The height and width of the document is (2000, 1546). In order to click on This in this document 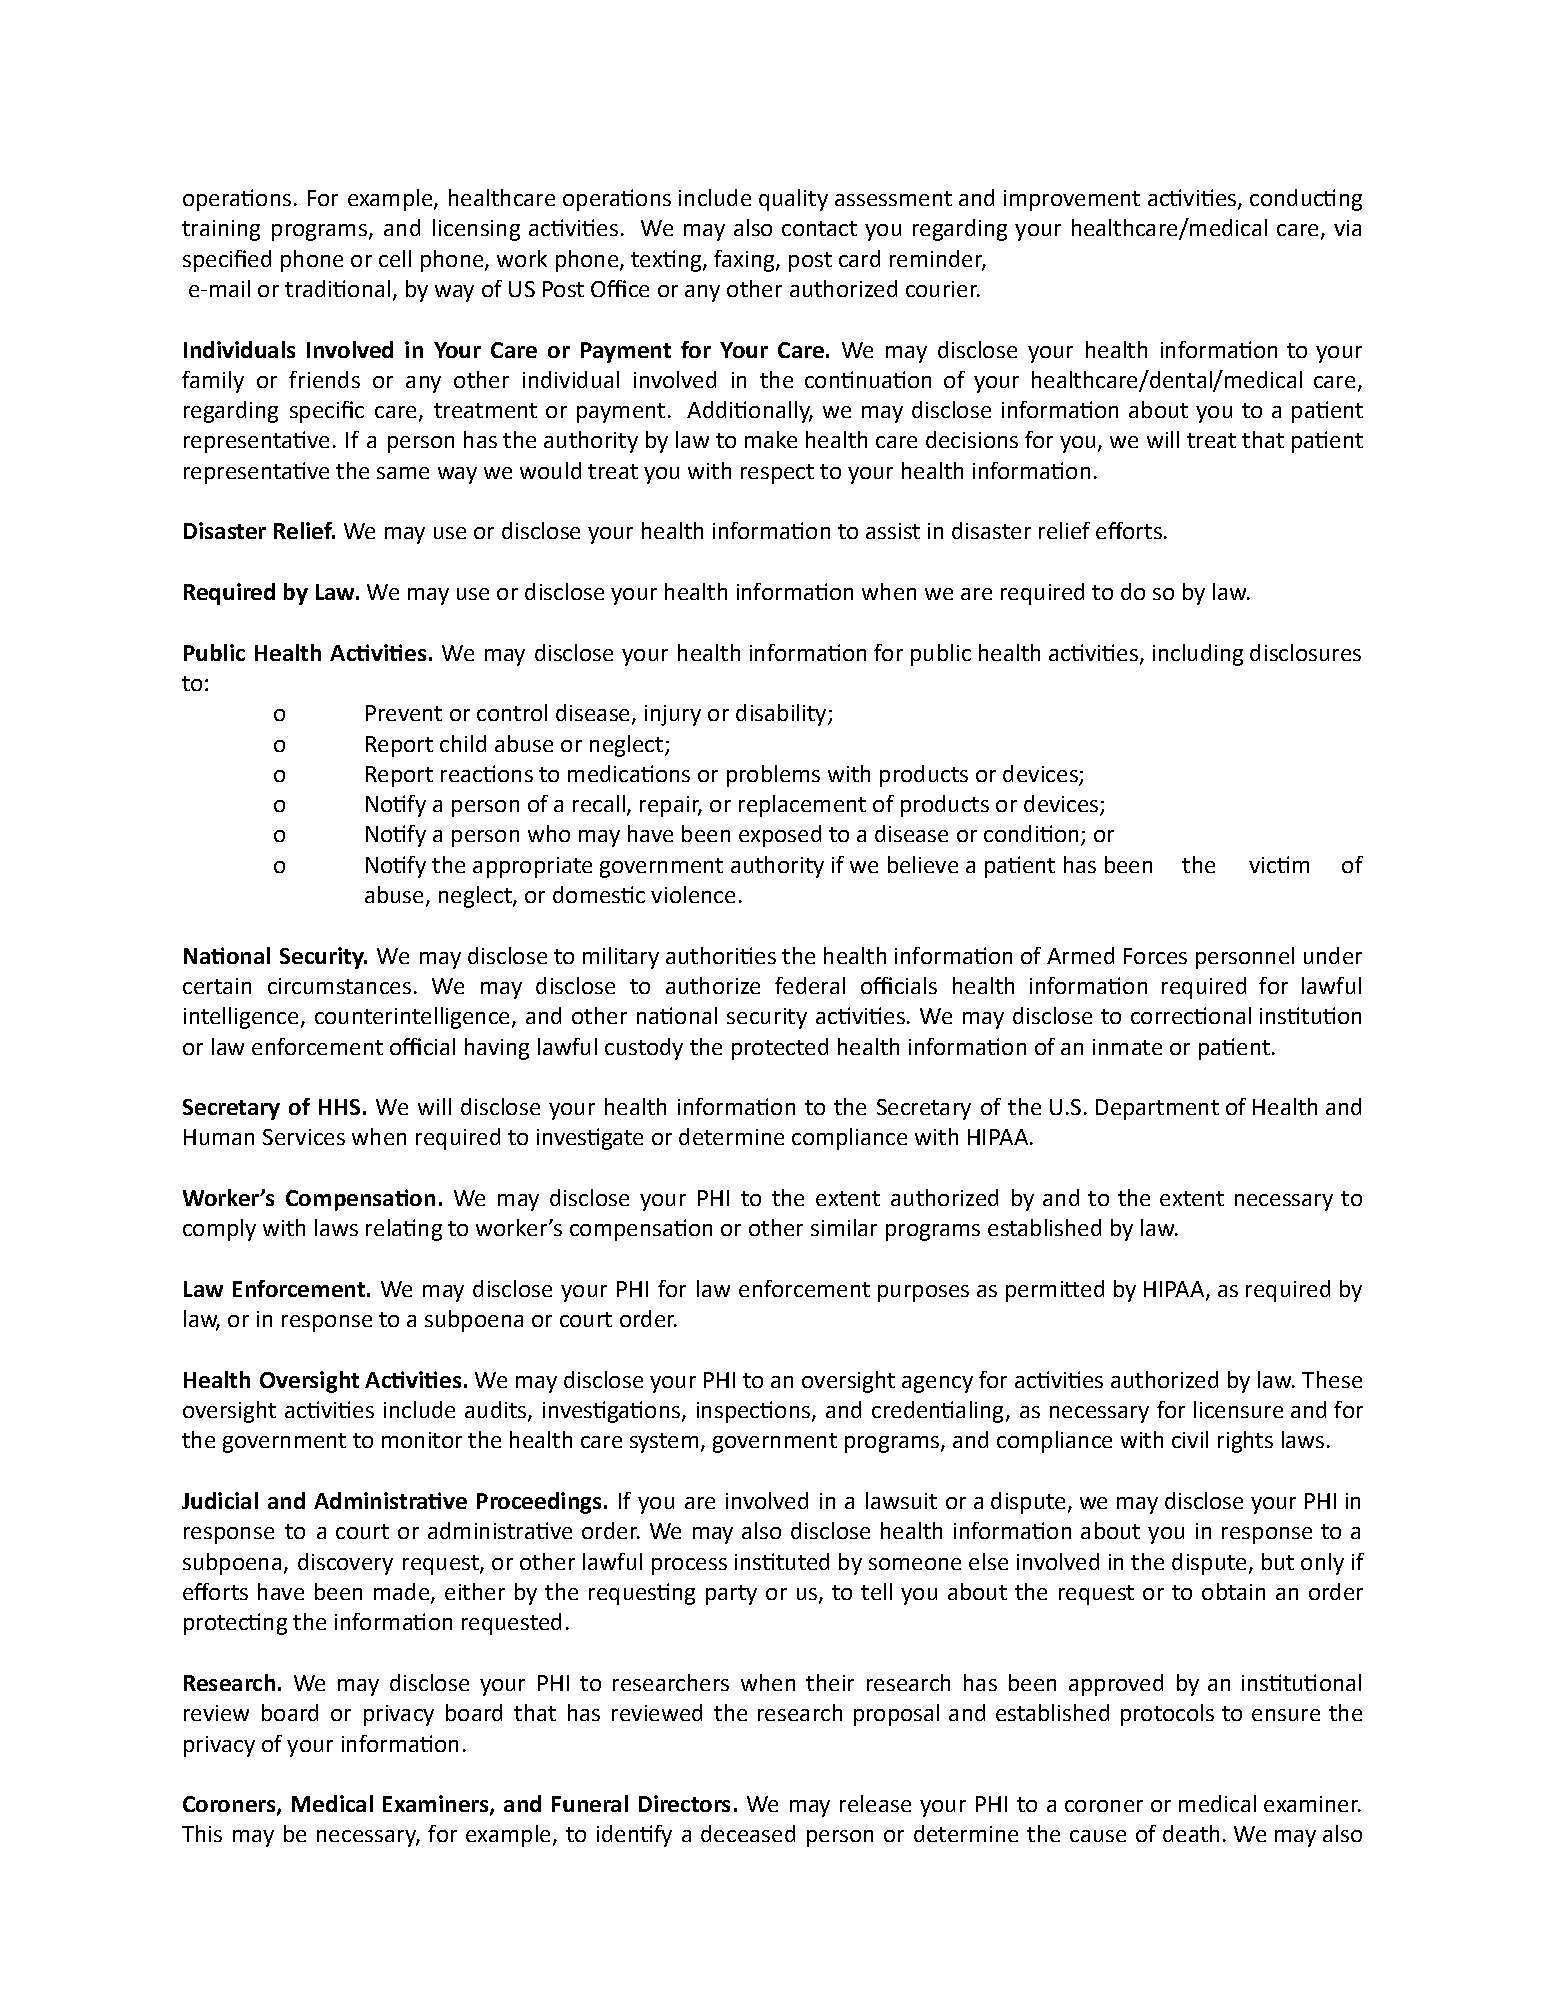, I will do `click(202, 1833)`.
